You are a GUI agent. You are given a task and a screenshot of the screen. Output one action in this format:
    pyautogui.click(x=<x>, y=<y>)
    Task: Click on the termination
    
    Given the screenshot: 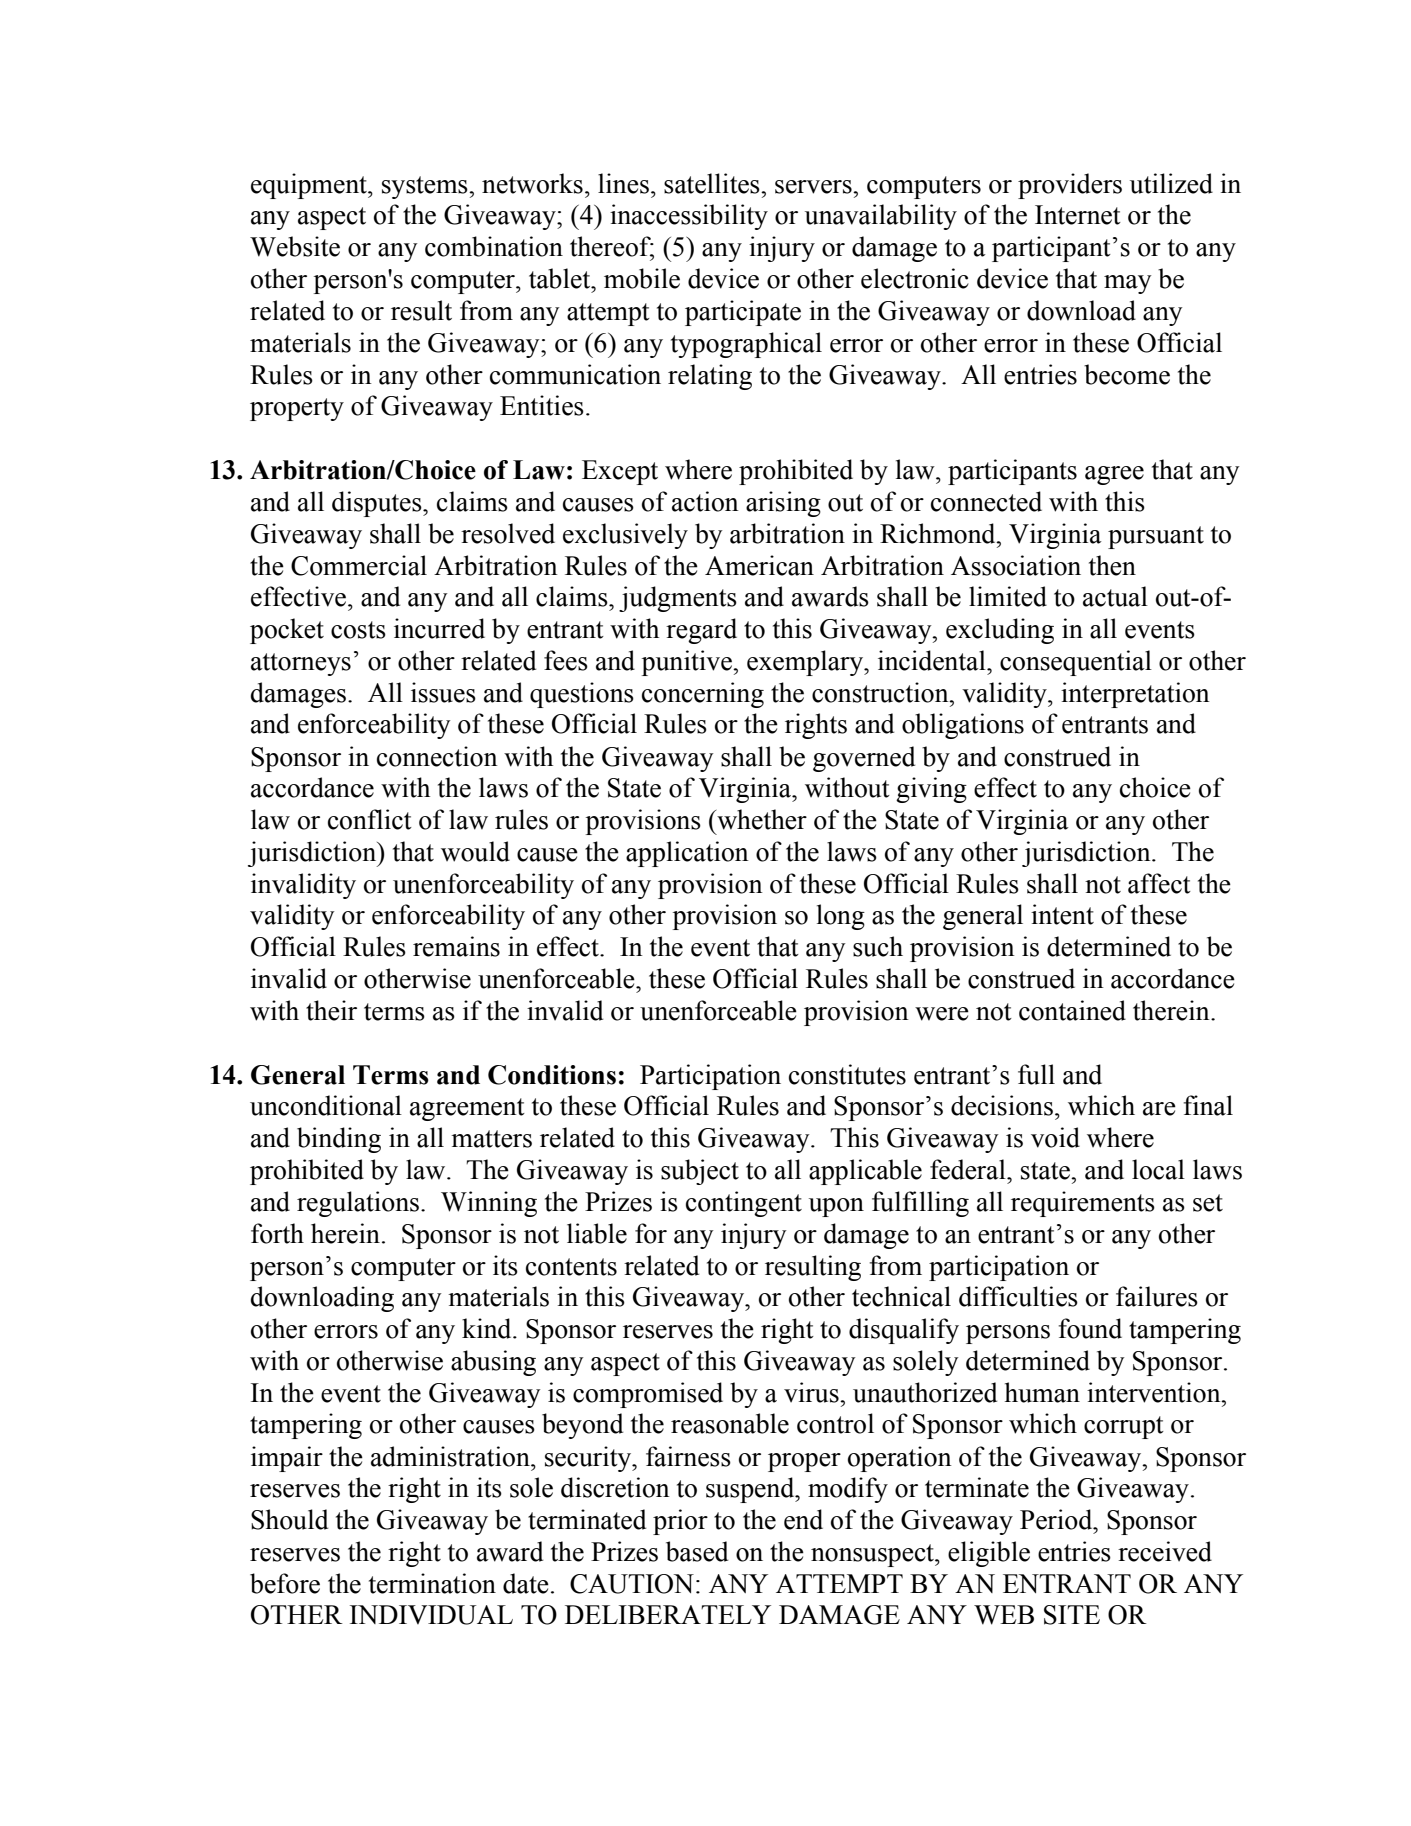 What is the action you would take?
    pyautogui.click(x=432, y=1583)
